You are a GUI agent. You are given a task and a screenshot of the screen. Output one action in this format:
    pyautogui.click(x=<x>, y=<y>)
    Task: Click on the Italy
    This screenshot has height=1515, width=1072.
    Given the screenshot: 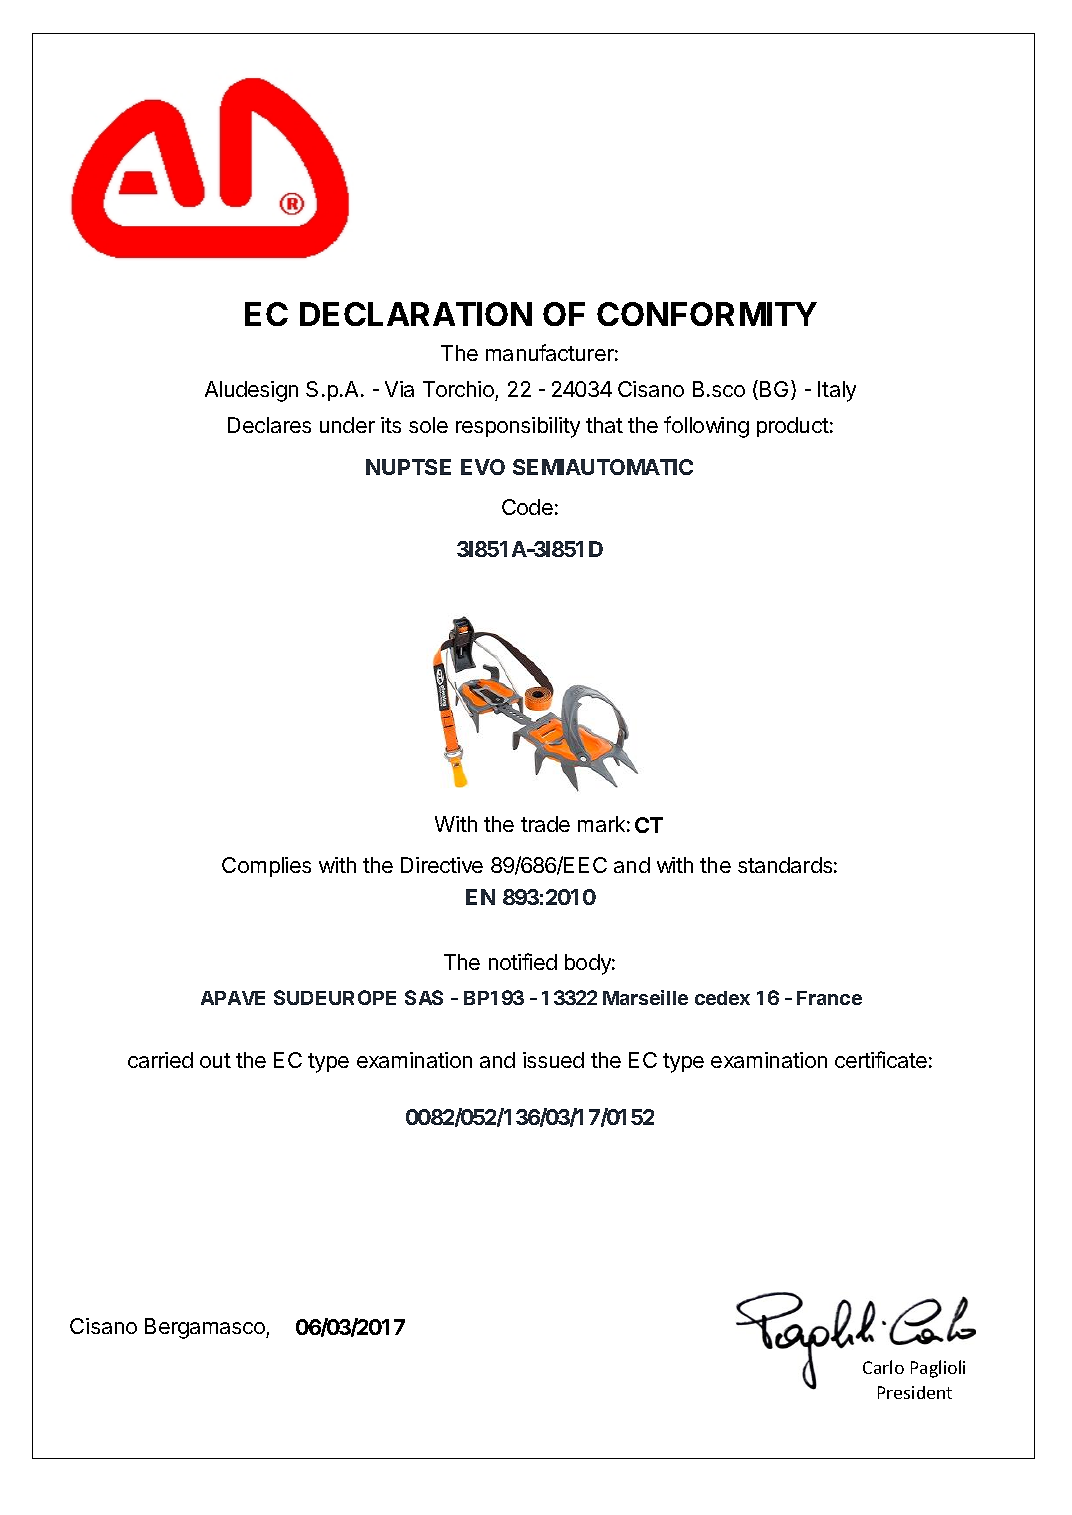 What is the action you would take?
    pyautogui.click(x=837, y=391)
